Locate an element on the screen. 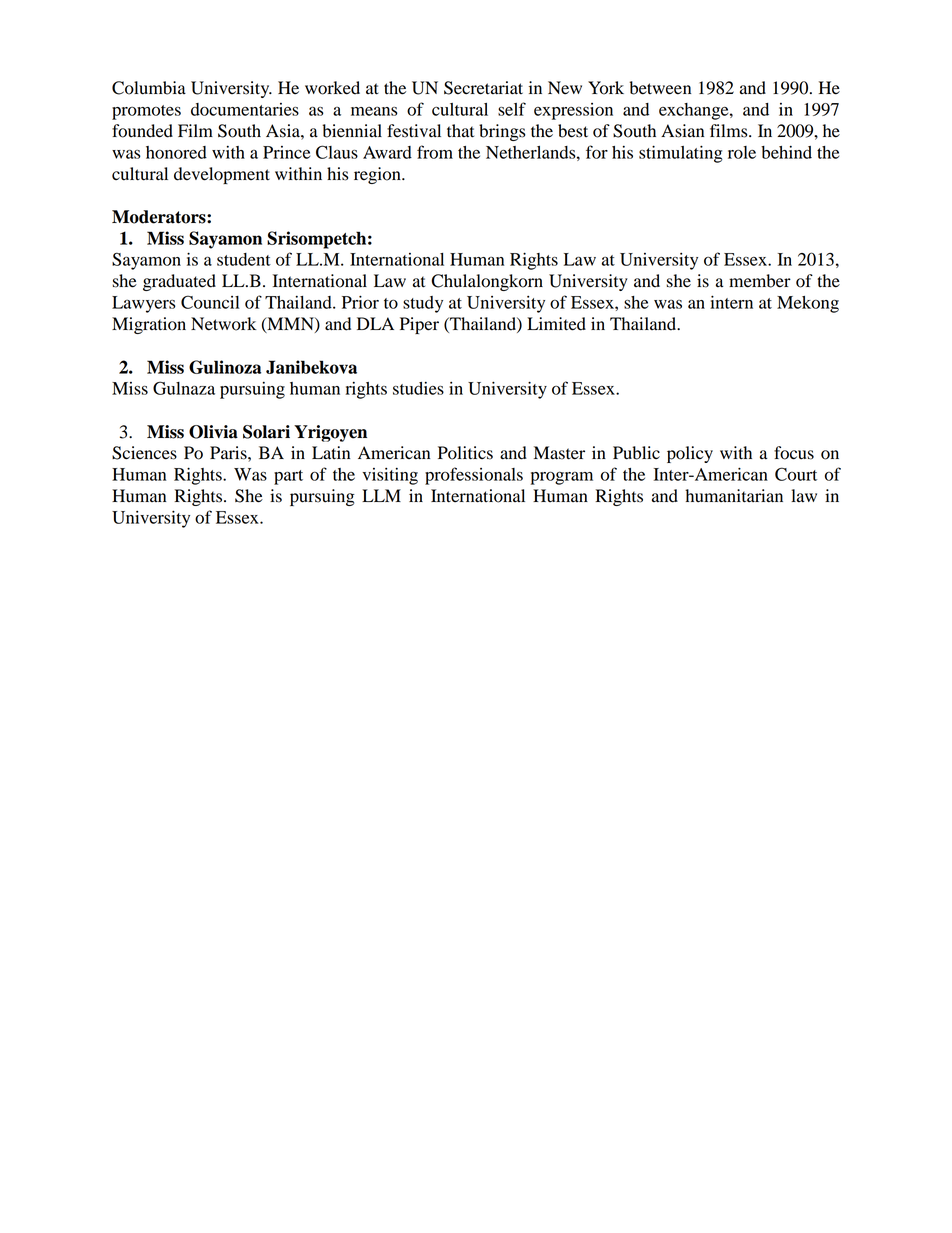 The height and width of the screenshot is (1233, 952). member is located at coordinates (760, 281).
